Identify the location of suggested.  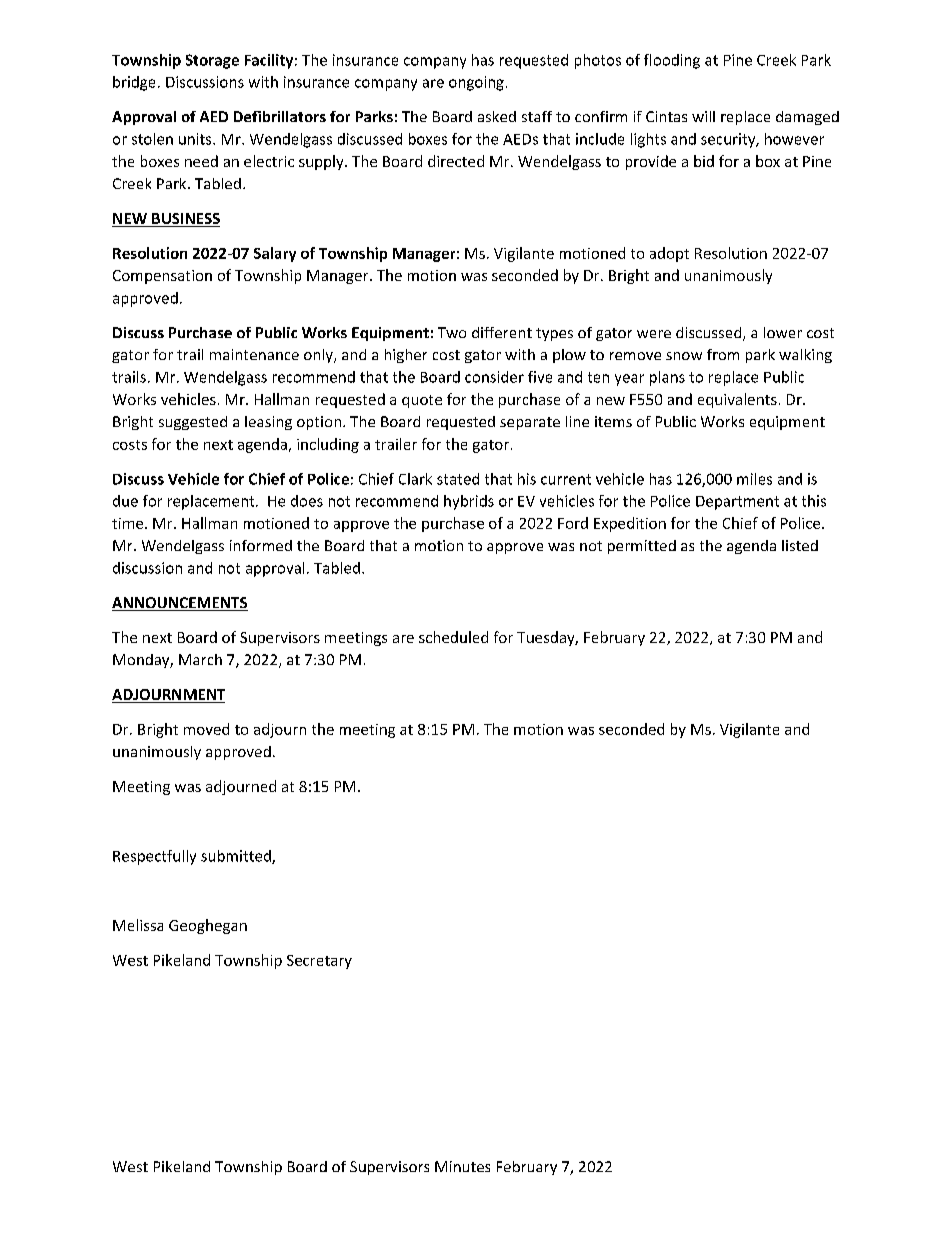
(193, 423).
